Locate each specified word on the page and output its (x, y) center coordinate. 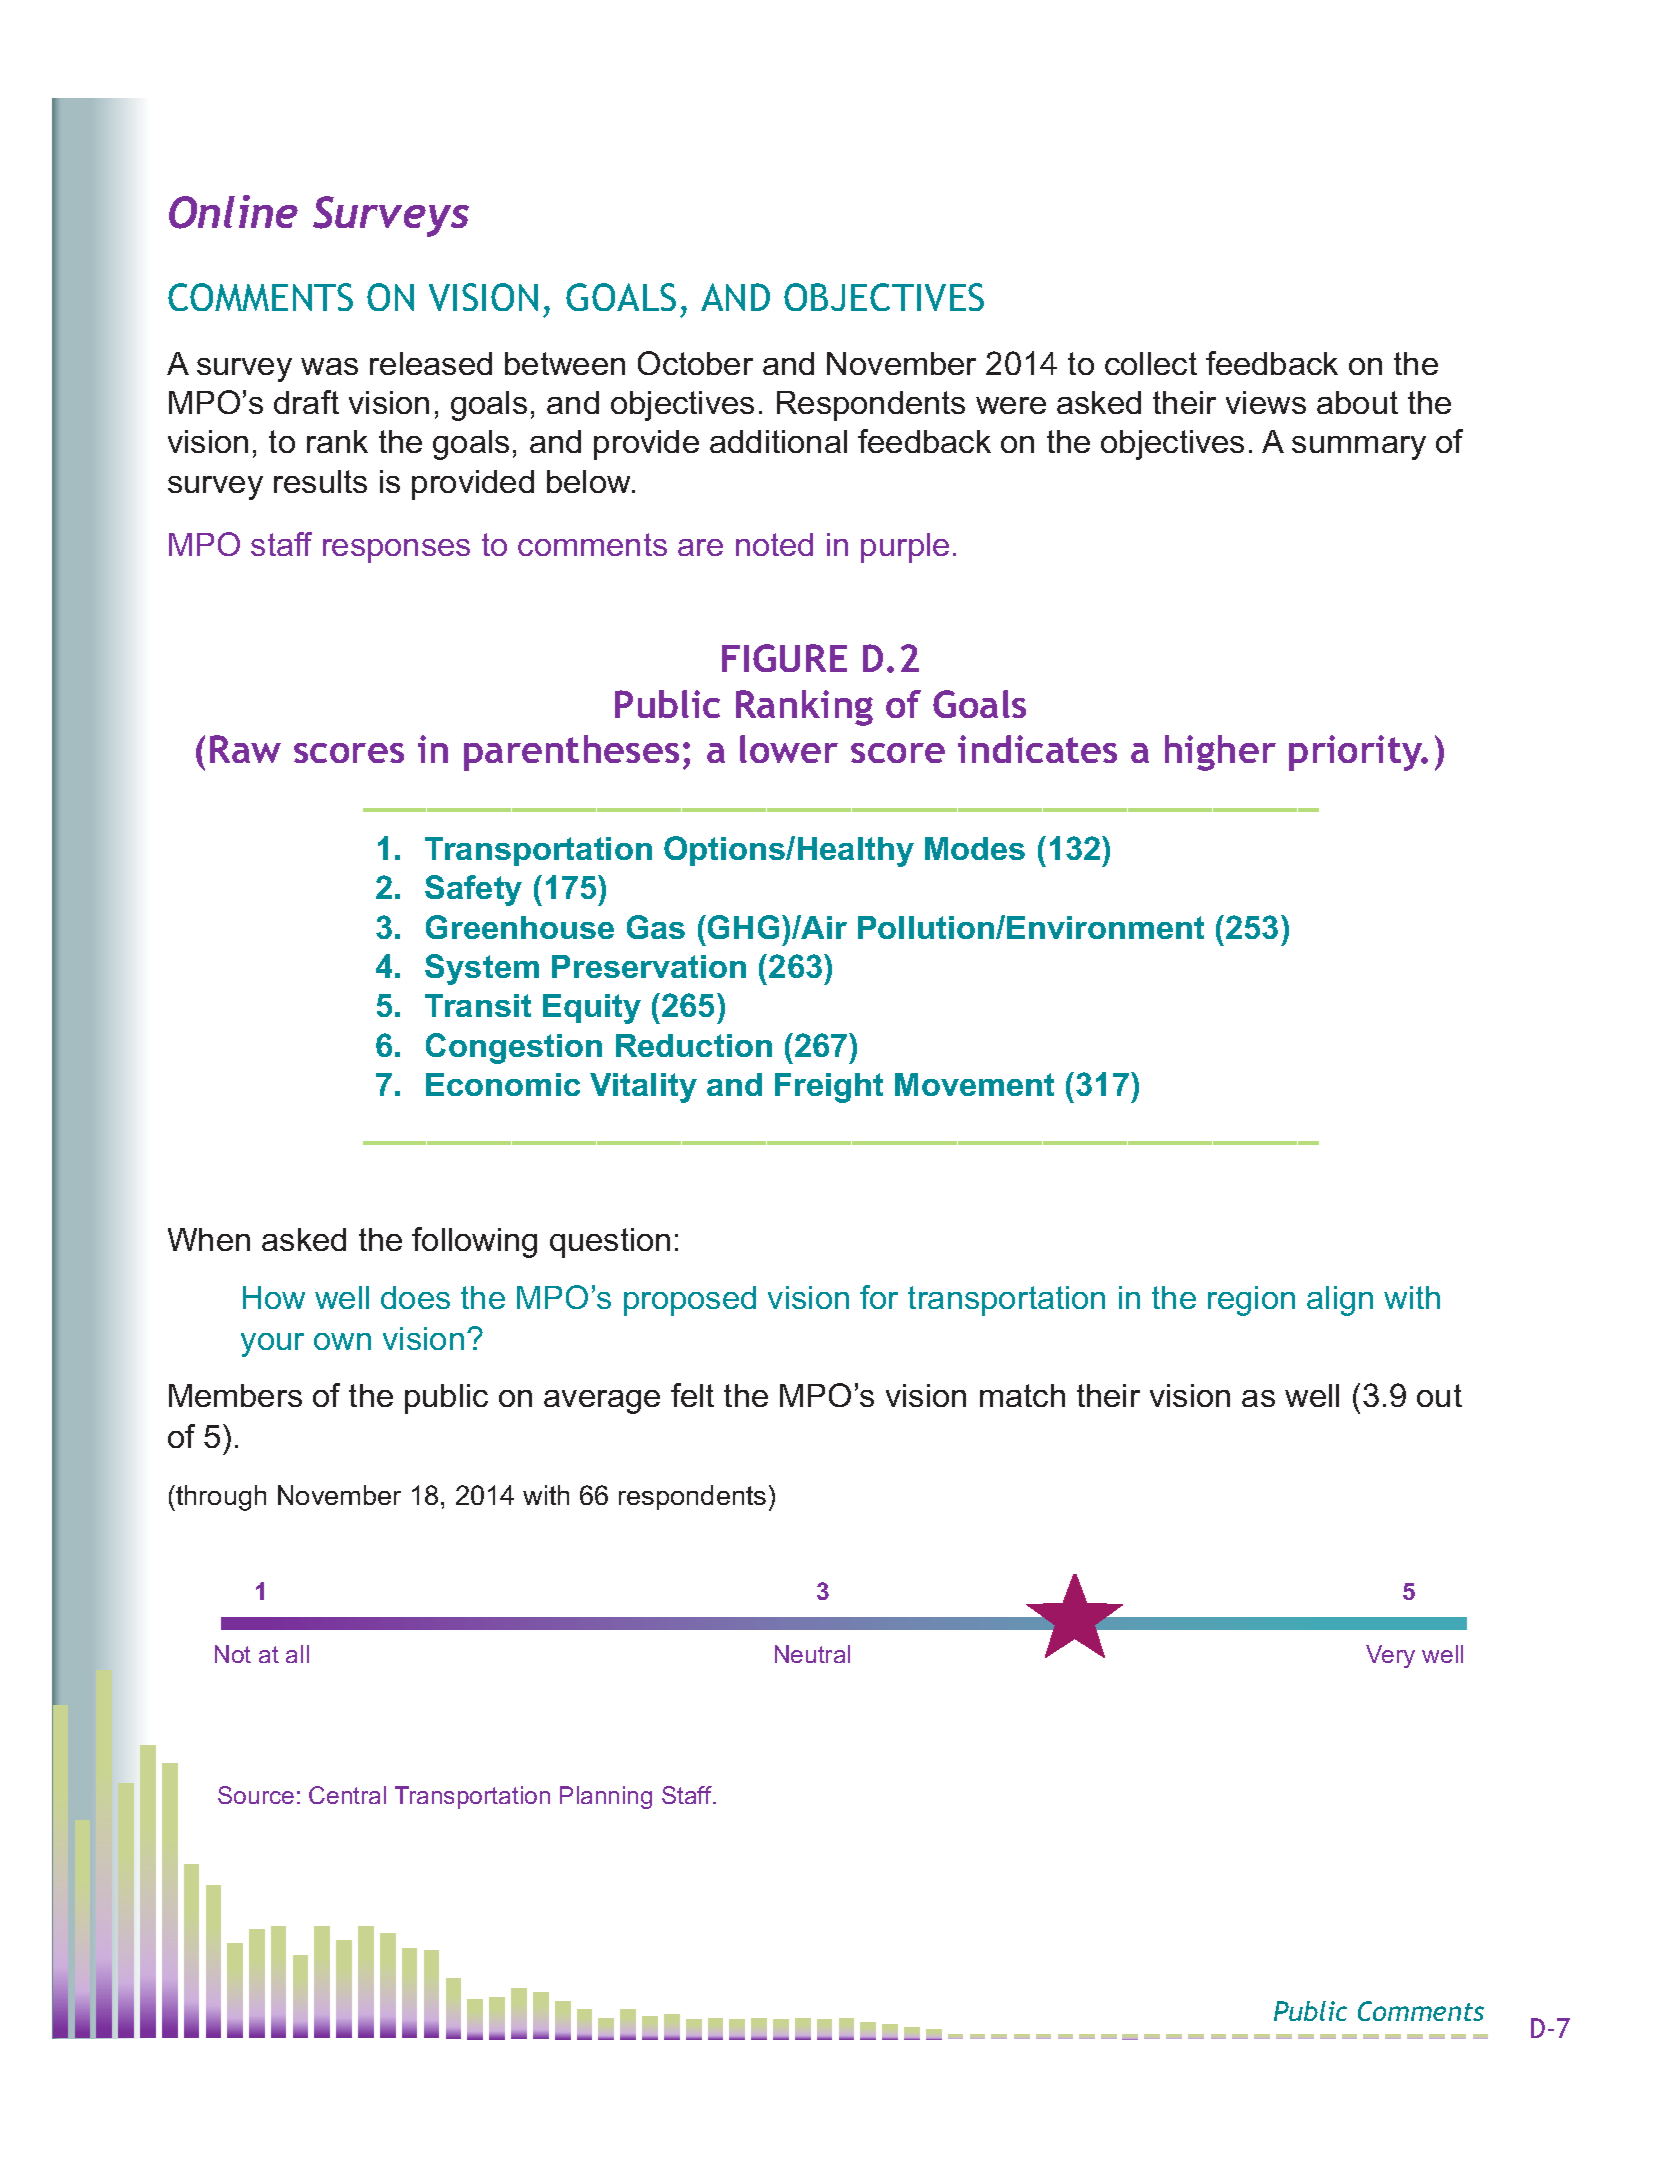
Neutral (812, 1654)
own (342, 1341)
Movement (974, 1084)
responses (396, 551)
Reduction (694, 1045)
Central (347, 1795)
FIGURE (784, 658)
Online (233, 212)
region (1251, 1301)
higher (1220, 753)
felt (692, 1395)
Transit (478, 1005)
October (695, 363)
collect (1151, 363)
